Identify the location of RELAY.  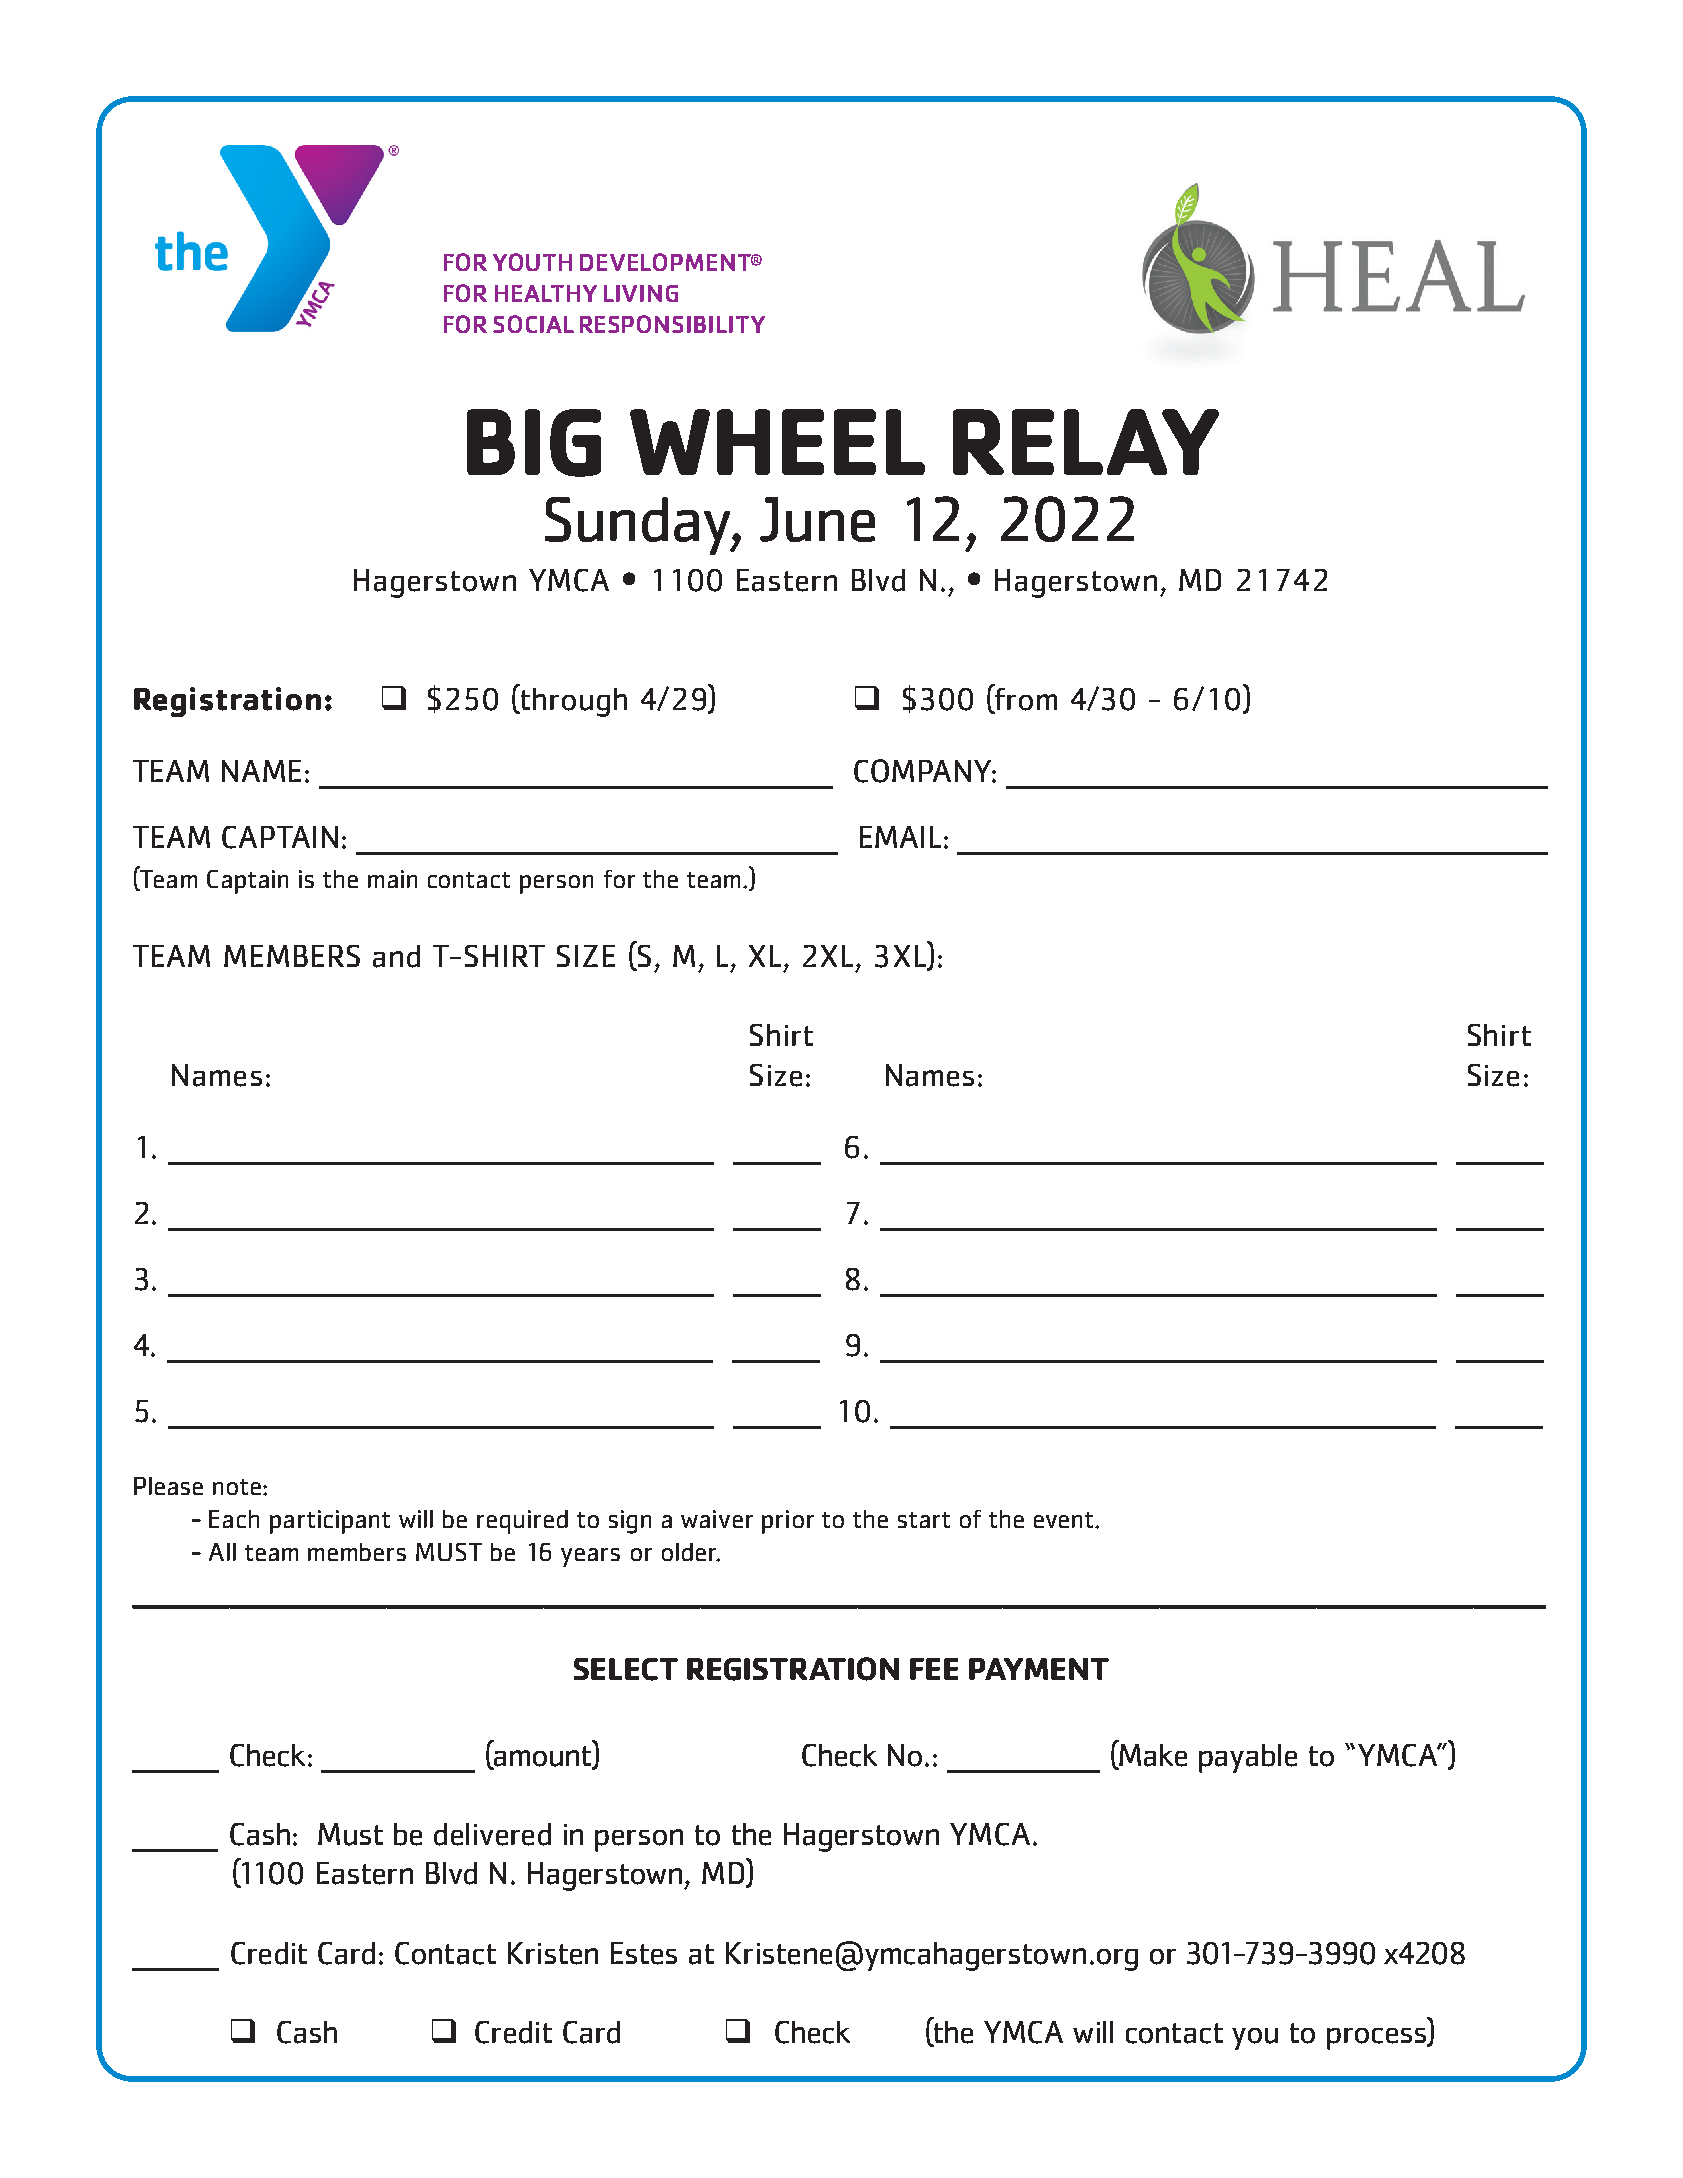
(1086, 442).
